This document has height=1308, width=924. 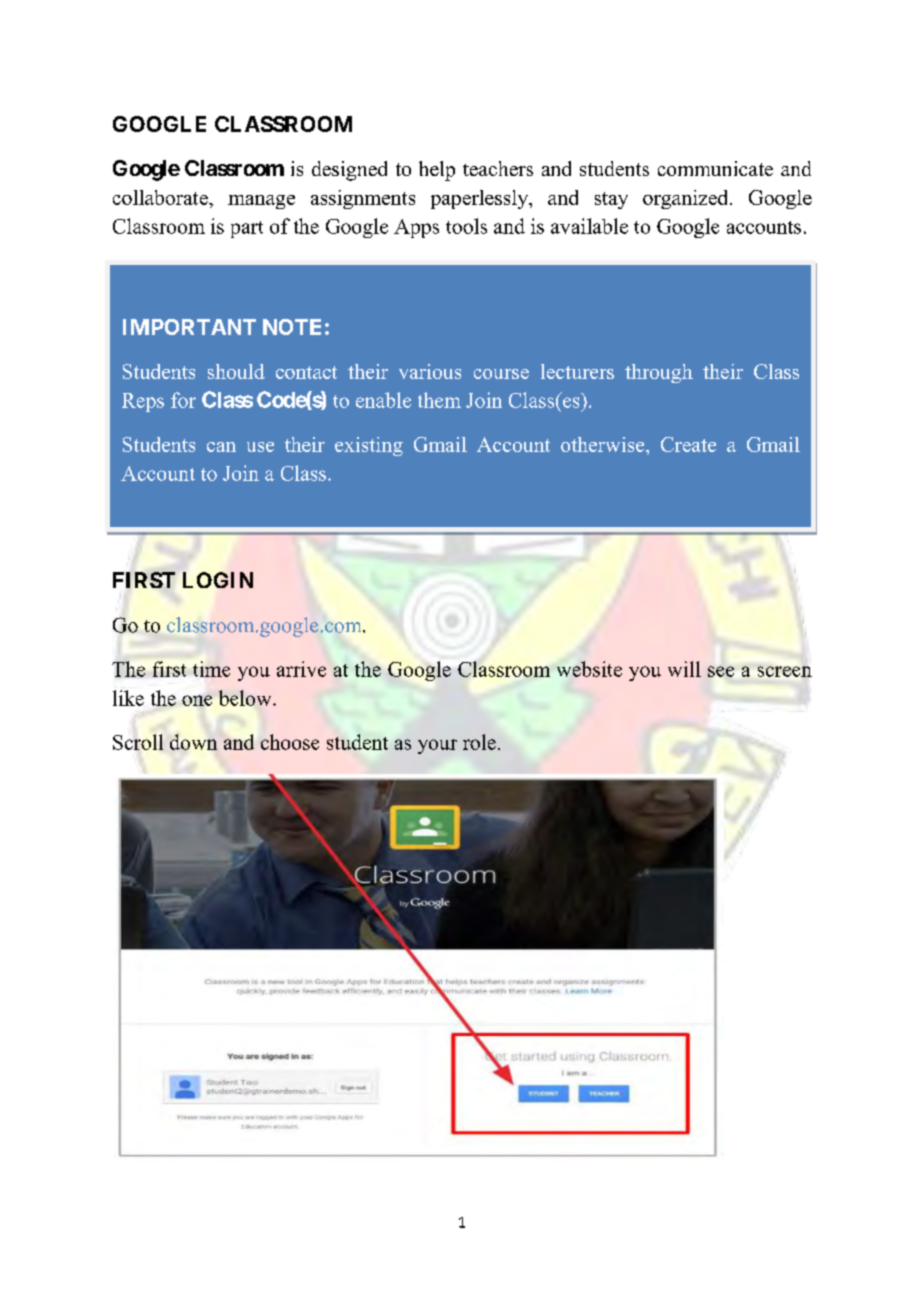 What do you see at coordinates (589, 669) in the document?
I see `website` at bounding box center [589, 669].
